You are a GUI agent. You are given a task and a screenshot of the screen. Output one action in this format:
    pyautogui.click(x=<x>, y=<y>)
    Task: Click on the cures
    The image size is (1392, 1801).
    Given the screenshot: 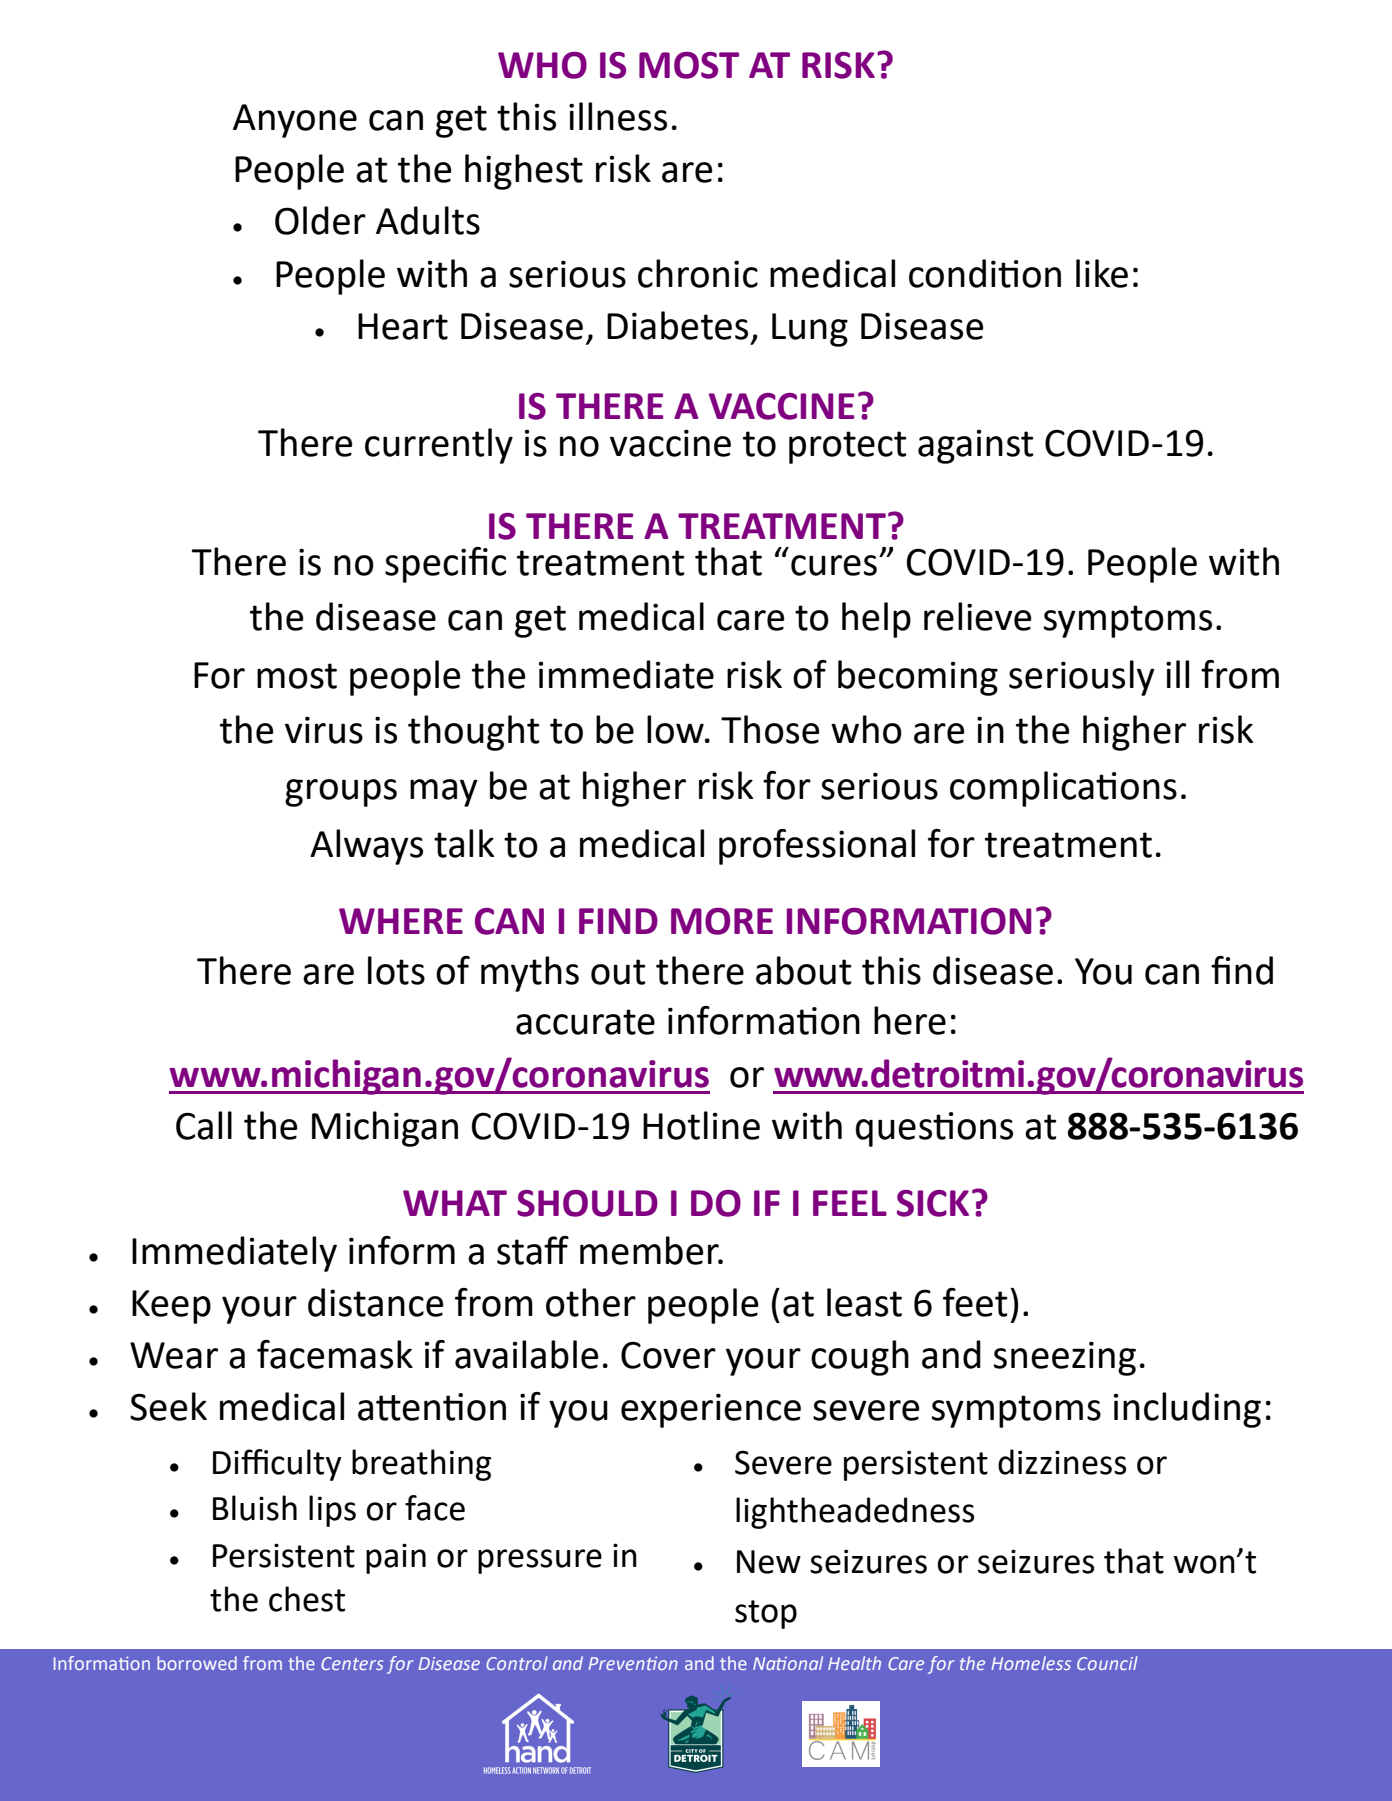 What is the action you would take?
    pyautogui.click(x=834, y=565)
